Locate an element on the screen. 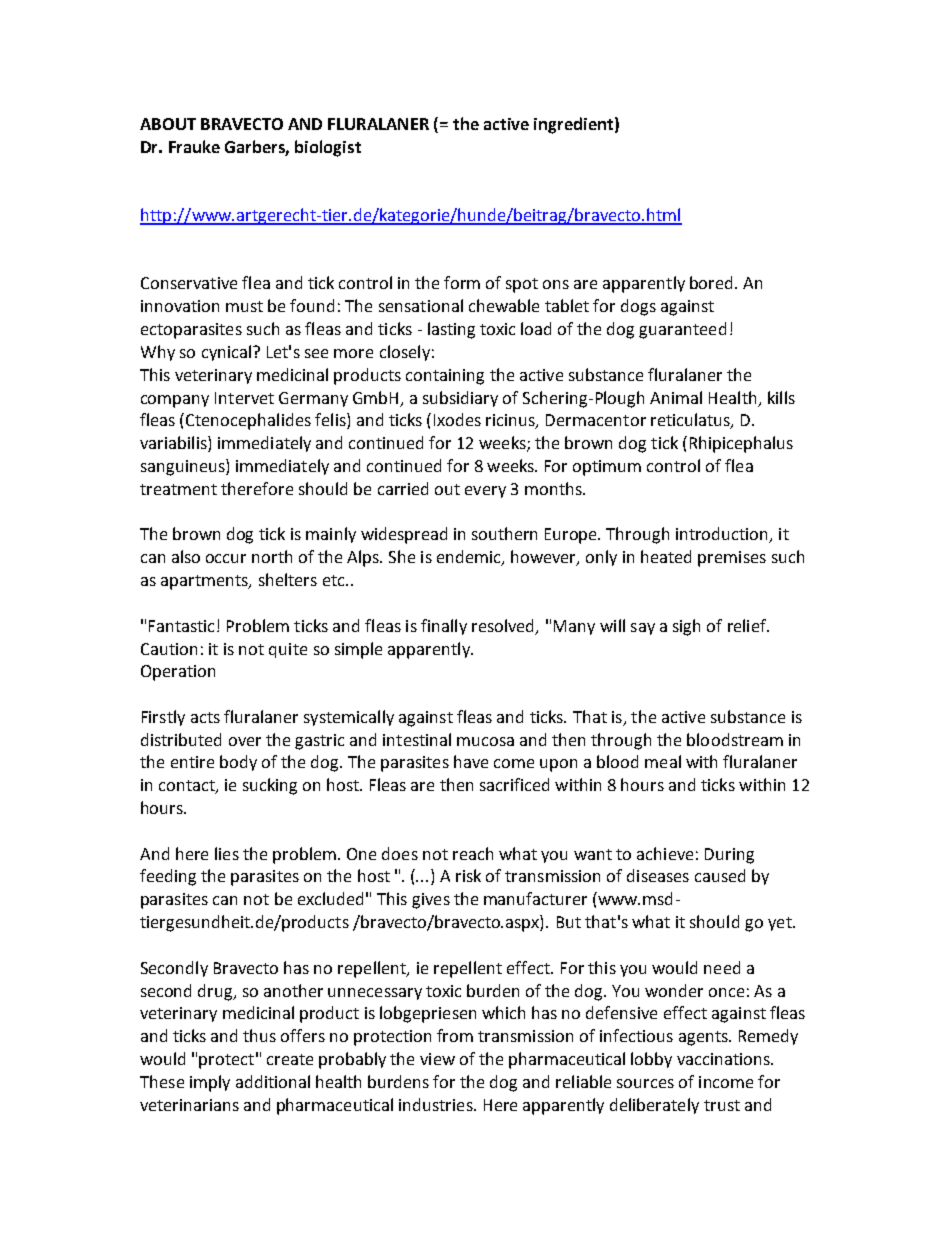 This screenshot has width=952, height=1233. cynical is located at coordinates (226, 353).
